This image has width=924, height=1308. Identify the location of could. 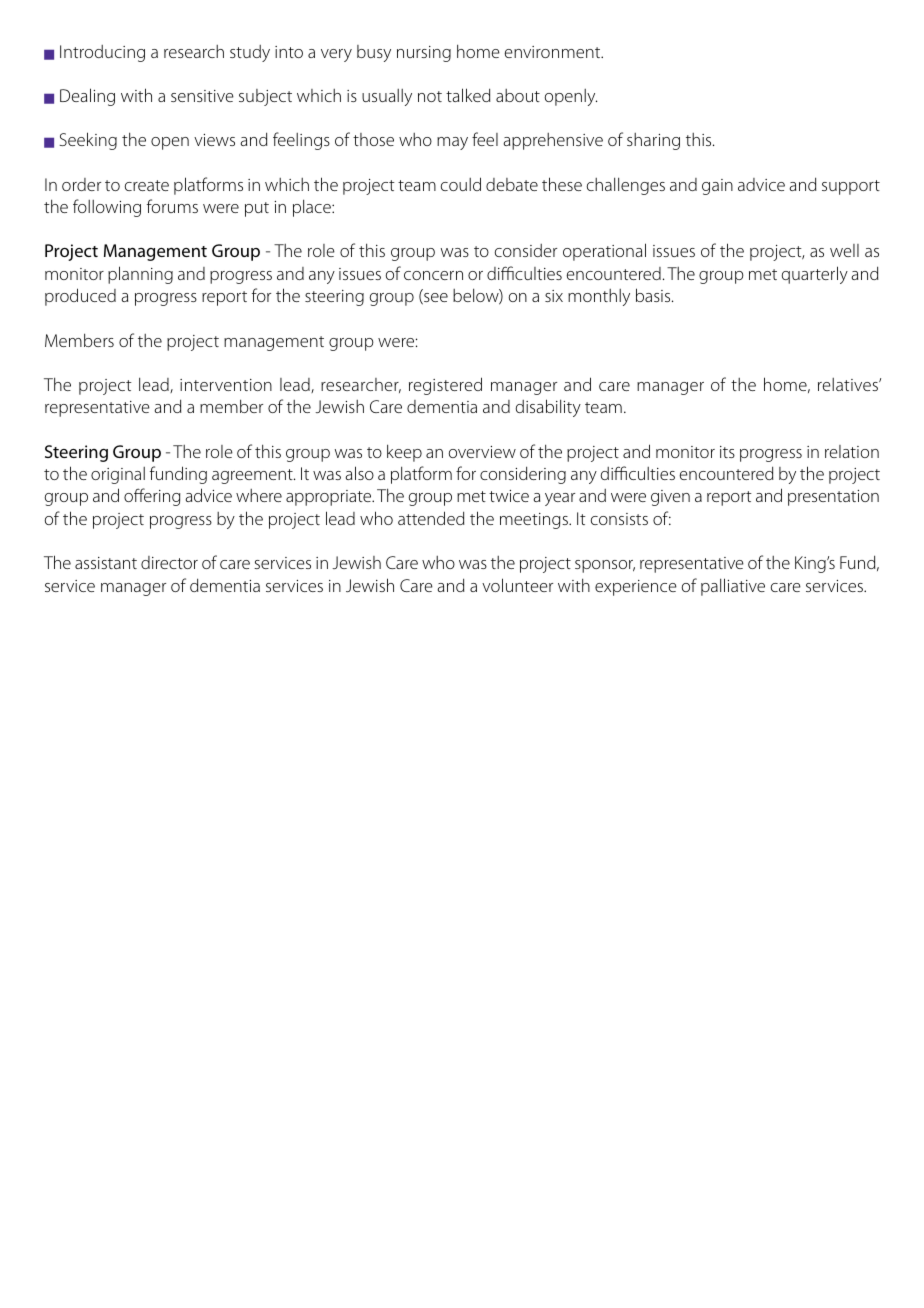
(461, 184).
